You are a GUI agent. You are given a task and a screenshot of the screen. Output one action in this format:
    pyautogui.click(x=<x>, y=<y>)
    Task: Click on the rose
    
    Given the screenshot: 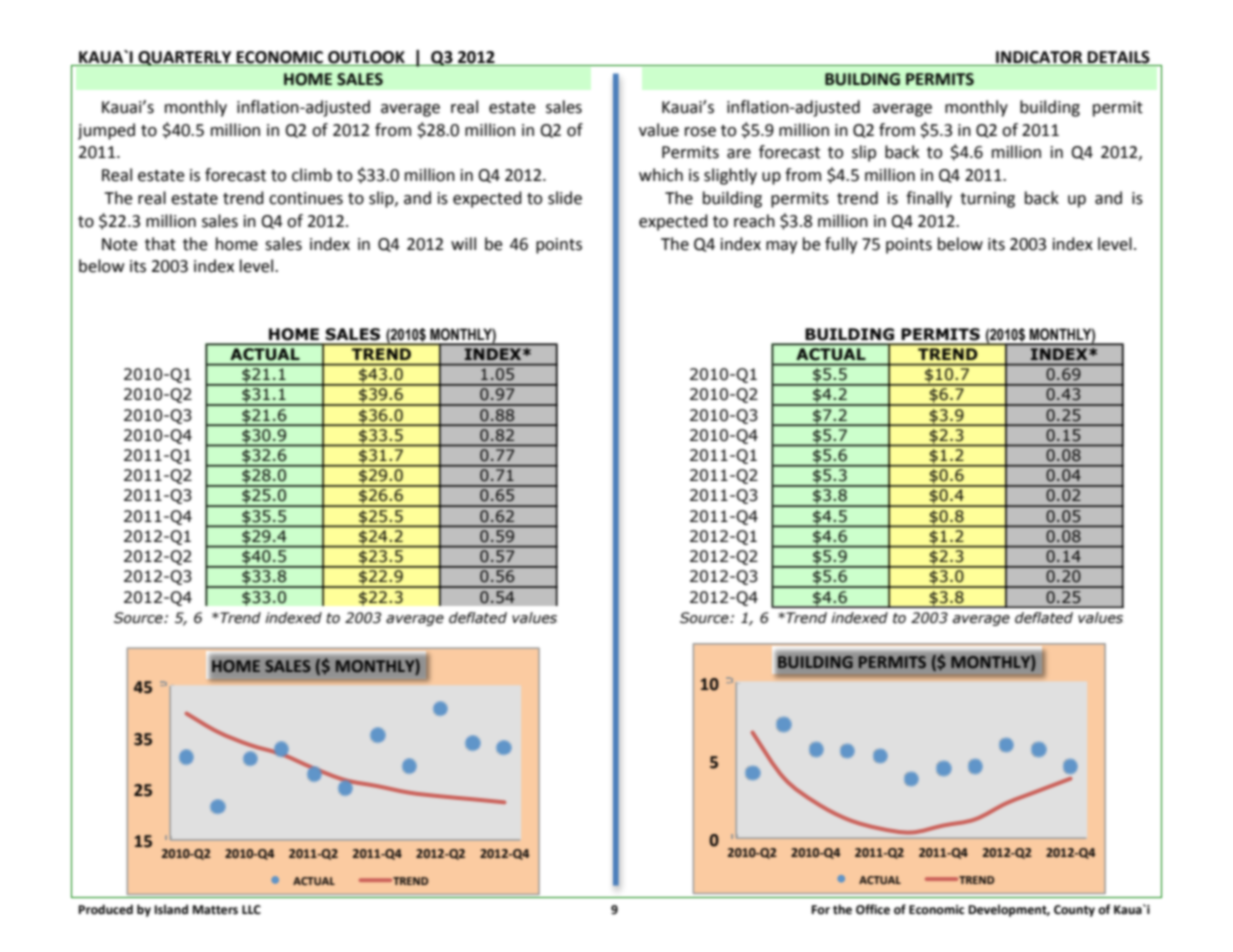 What is the action you would take?
    pyautogui.click(x=700, y=132)
